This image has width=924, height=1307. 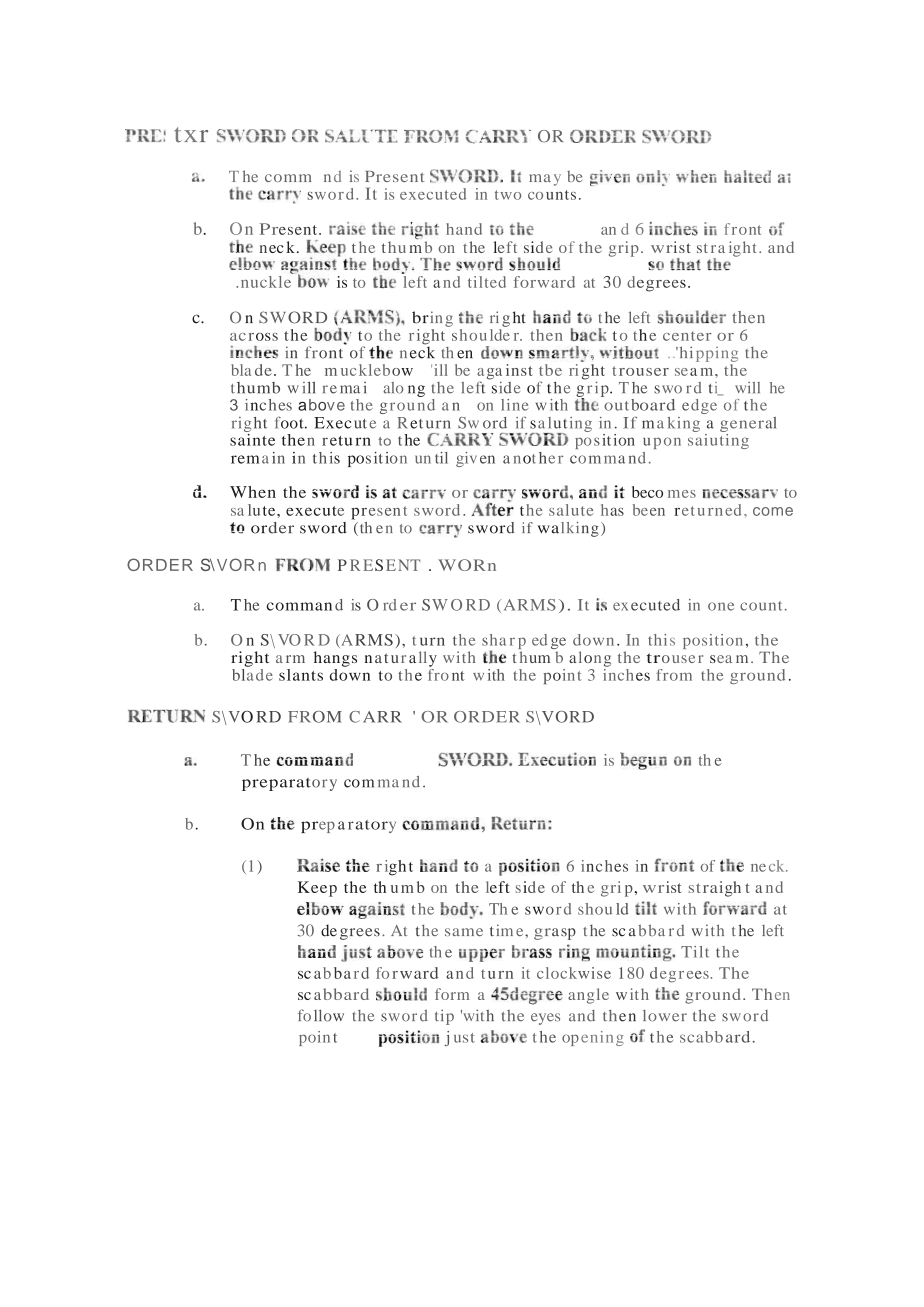 What do you see at coordinates (687, 336) in the image?
I see `center` at bounding box center [687, 336].
